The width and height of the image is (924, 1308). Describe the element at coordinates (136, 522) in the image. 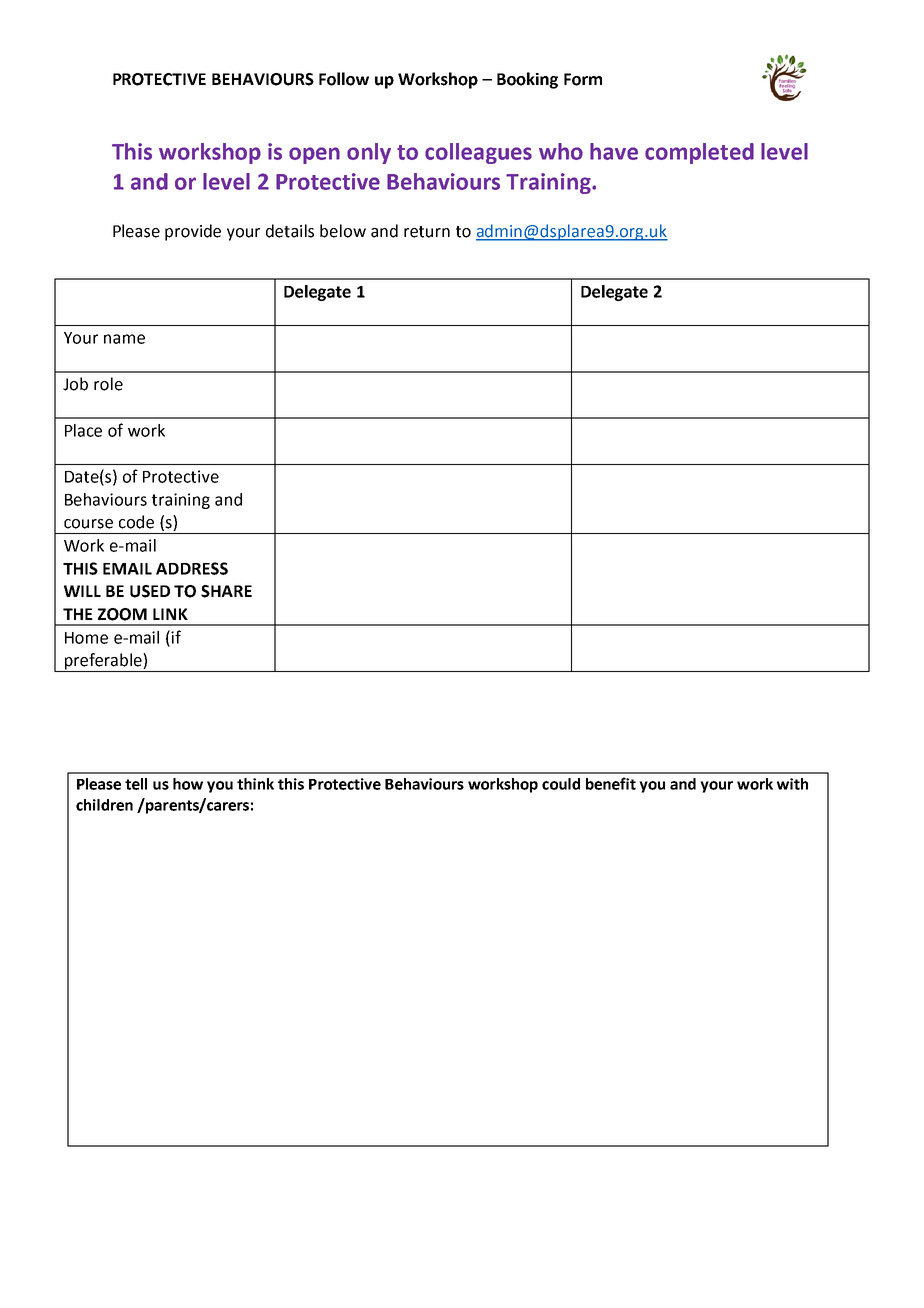

I see `code` at that location.
